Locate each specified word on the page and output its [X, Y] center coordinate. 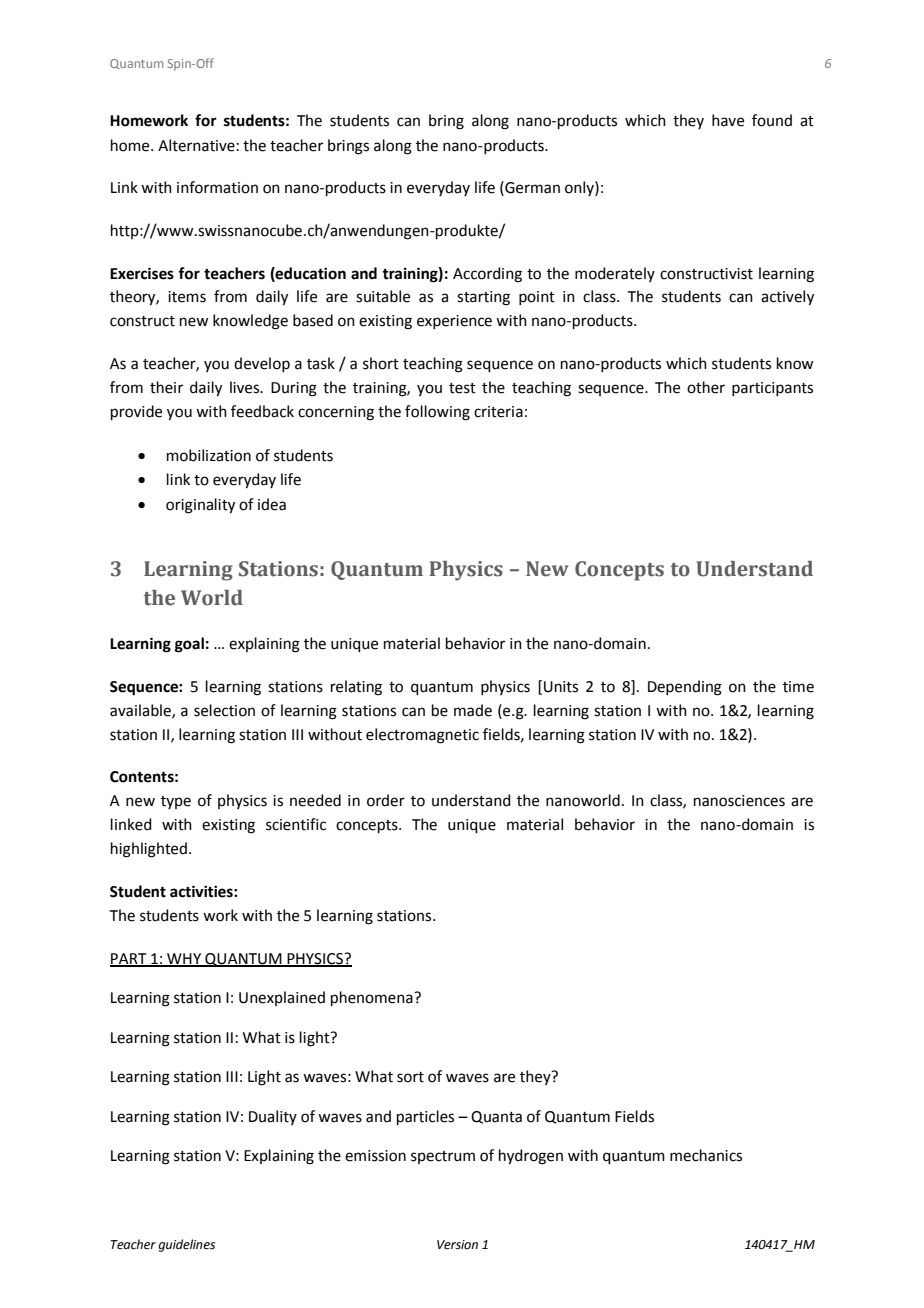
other [706, 387]
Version [457, 1245]
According [487, 275]
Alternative [196, 145]
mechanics [706, 1155]
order [386, 800]
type [176, 802]
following [437, 413]
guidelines [186, 1245]
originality [200, 506]
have [728, 120]
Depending [685, 688]
